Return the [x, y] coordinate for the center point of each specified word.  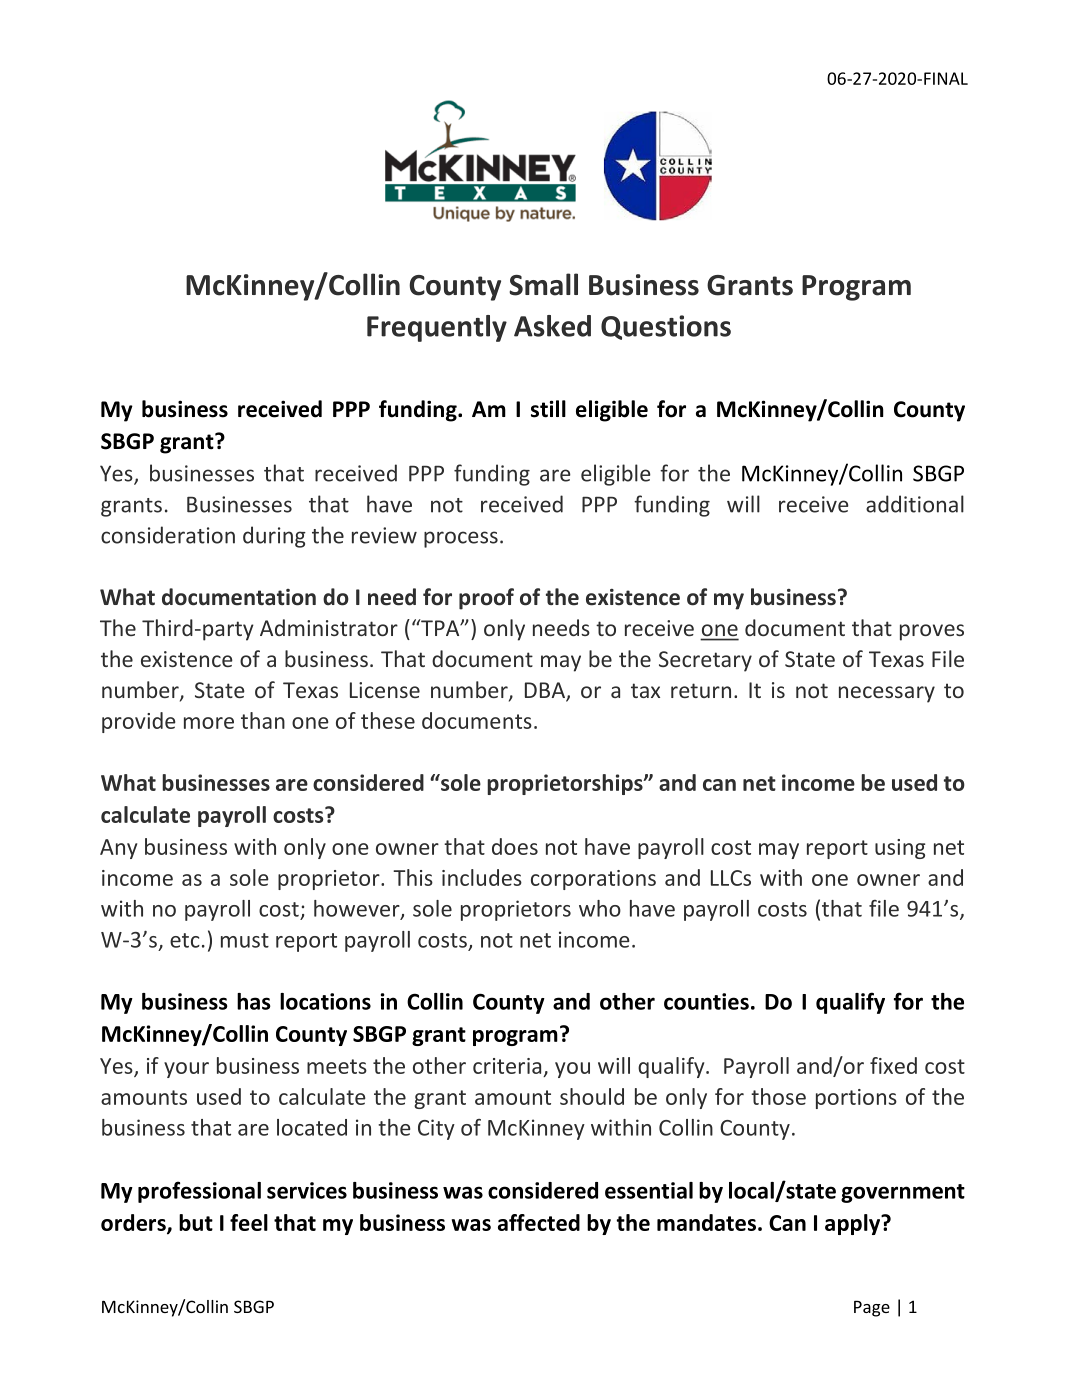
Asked [552, 326]
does [515, 846]
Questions [666, 327]
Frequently [437, 328]
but [196, 1222]
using [900, 849]
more [209, 723]
